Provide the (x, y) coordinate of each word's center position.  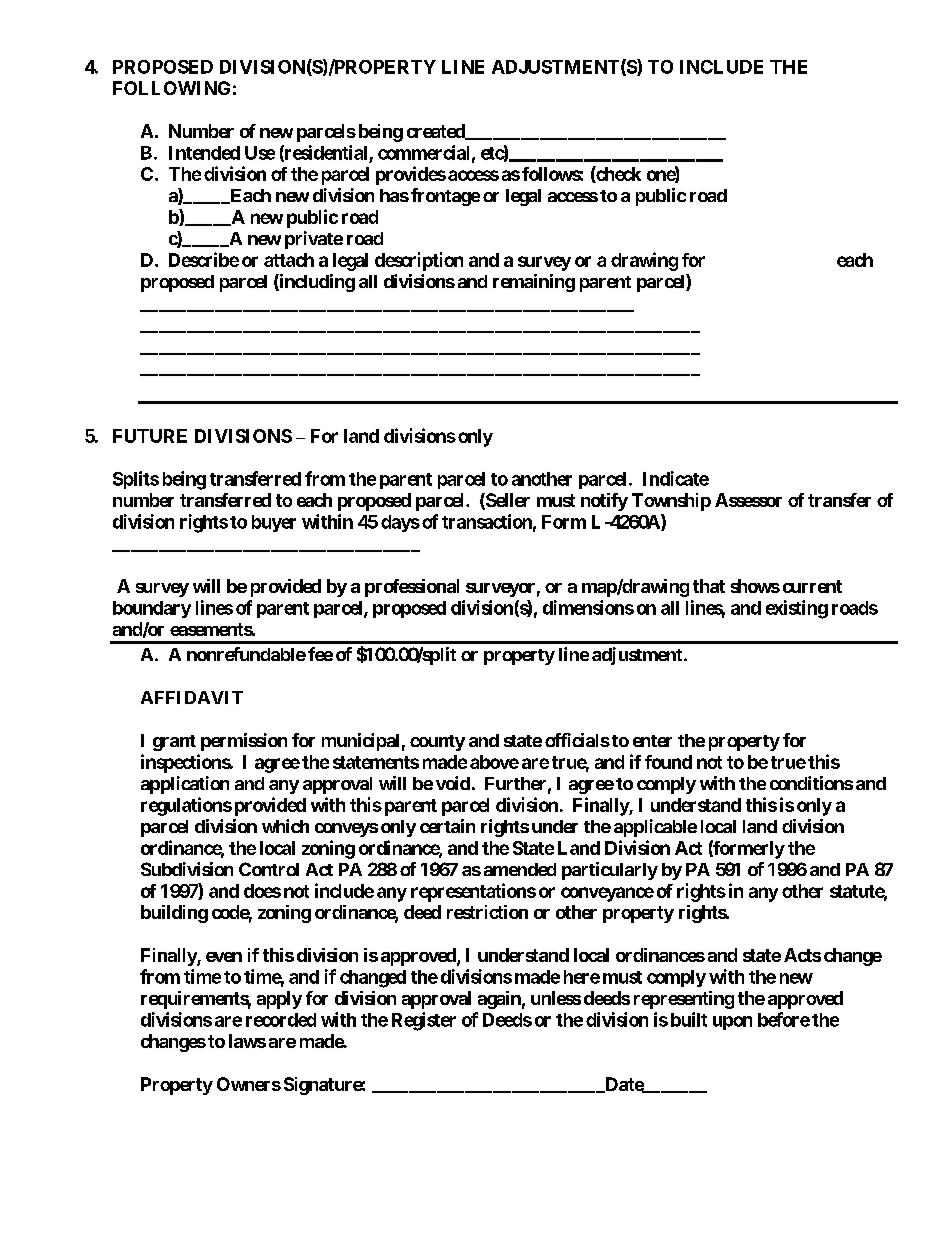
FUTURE (150, 436)
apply (279, 1000)
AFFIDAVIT (192, 697)
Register (424, 1021)
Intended (204, 153)
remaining (534, 283)
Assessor (748, 500)
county (437, 743)
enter (652, 741)
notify (604, 502)
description (419, 261)
